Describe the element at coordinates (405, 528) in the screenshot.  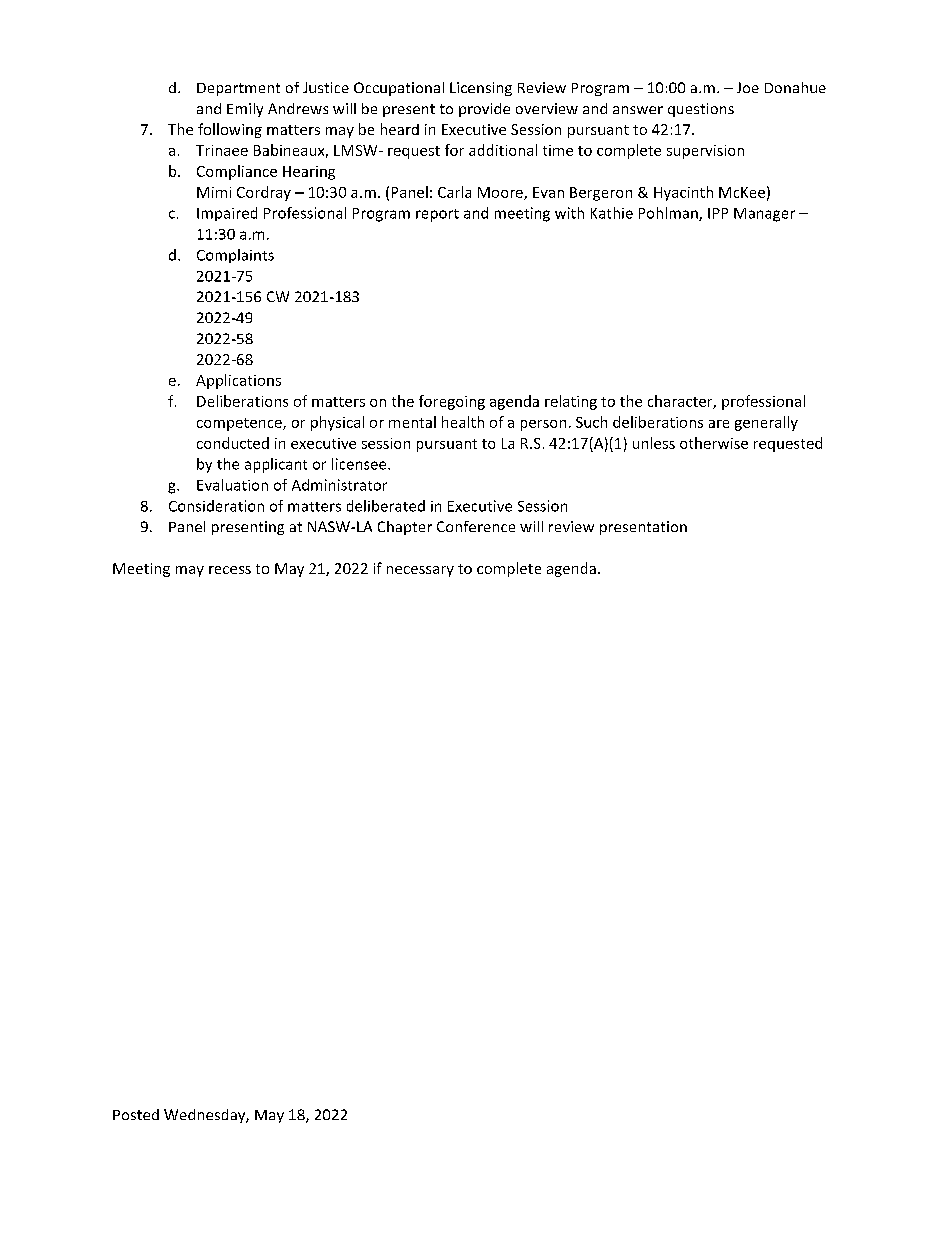
I see `Chapter` at that location.
